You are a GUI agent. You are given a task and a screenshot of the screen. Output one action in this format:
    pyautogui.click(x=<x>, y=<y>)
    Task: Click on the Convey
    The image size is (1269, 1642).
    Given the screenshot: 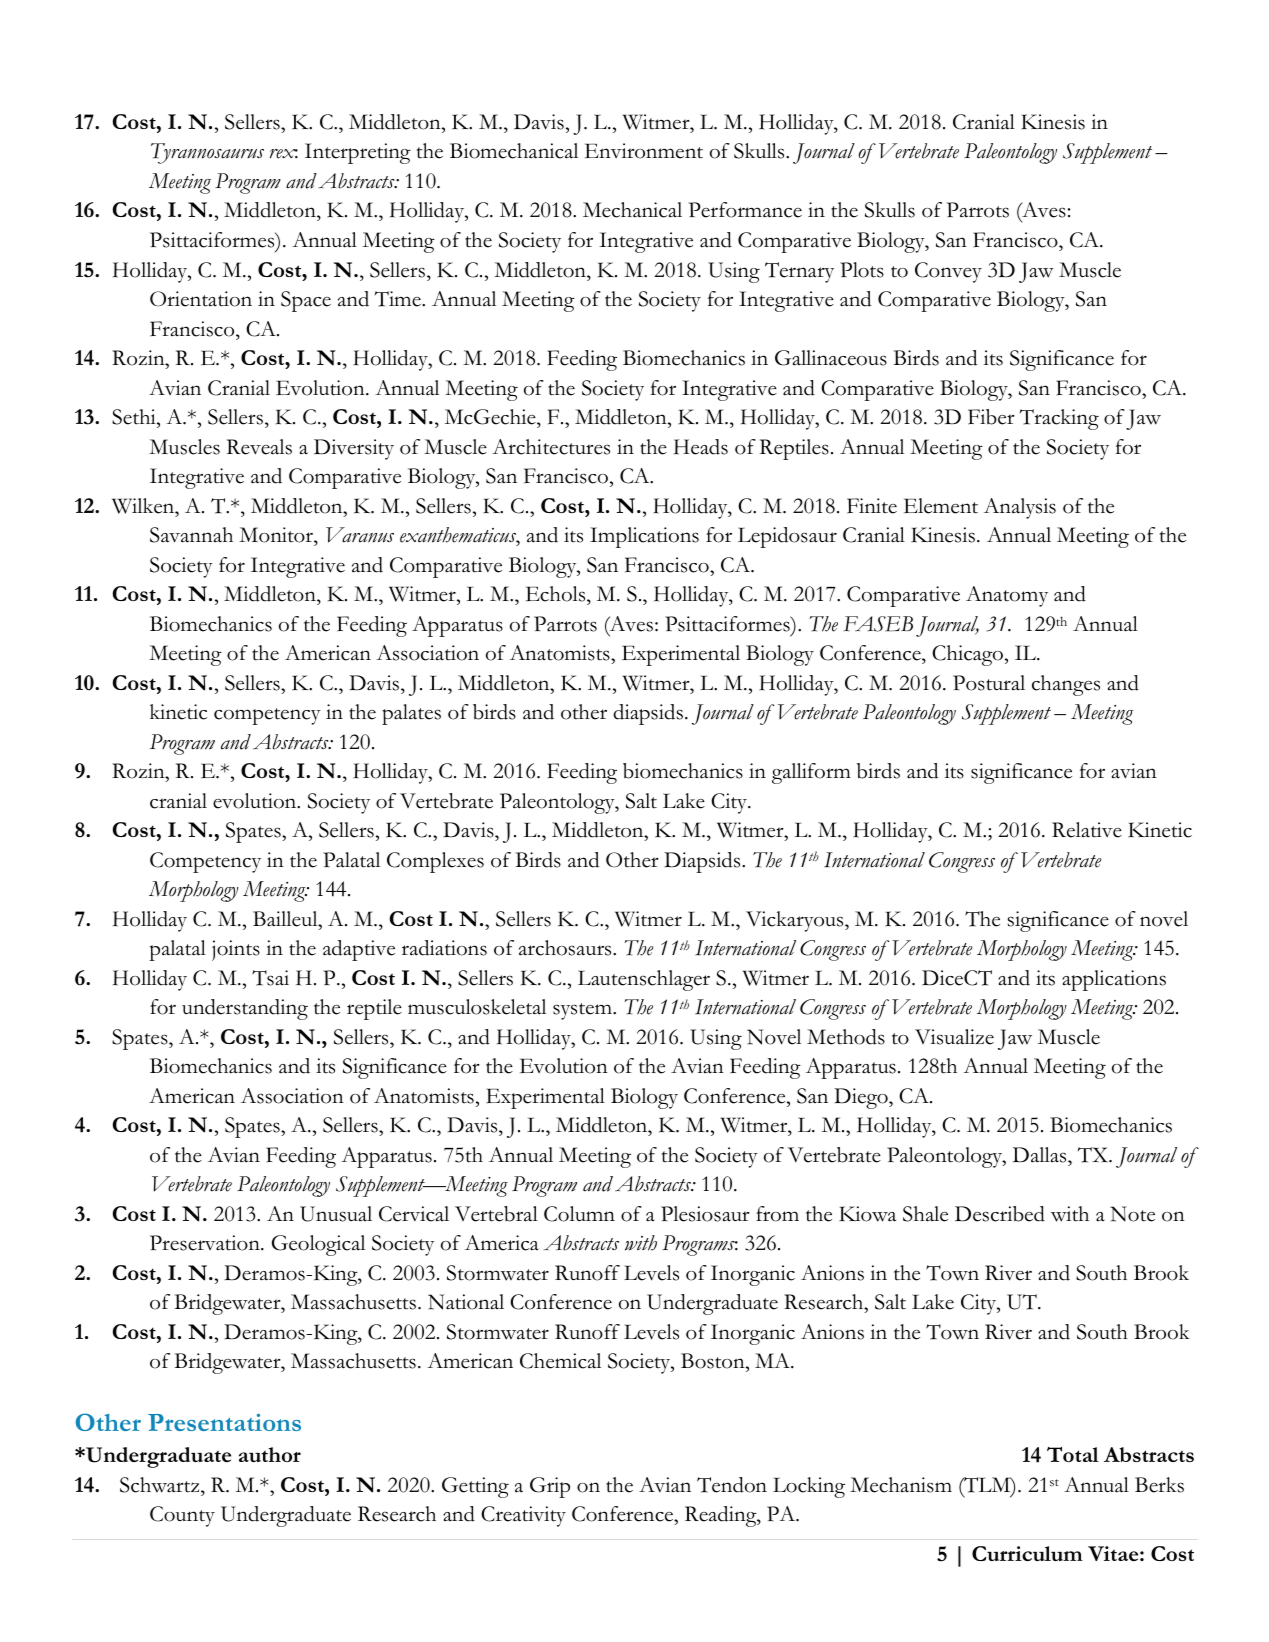 What is the action you would take?
    pyautogui.click(x=948, y=272)
